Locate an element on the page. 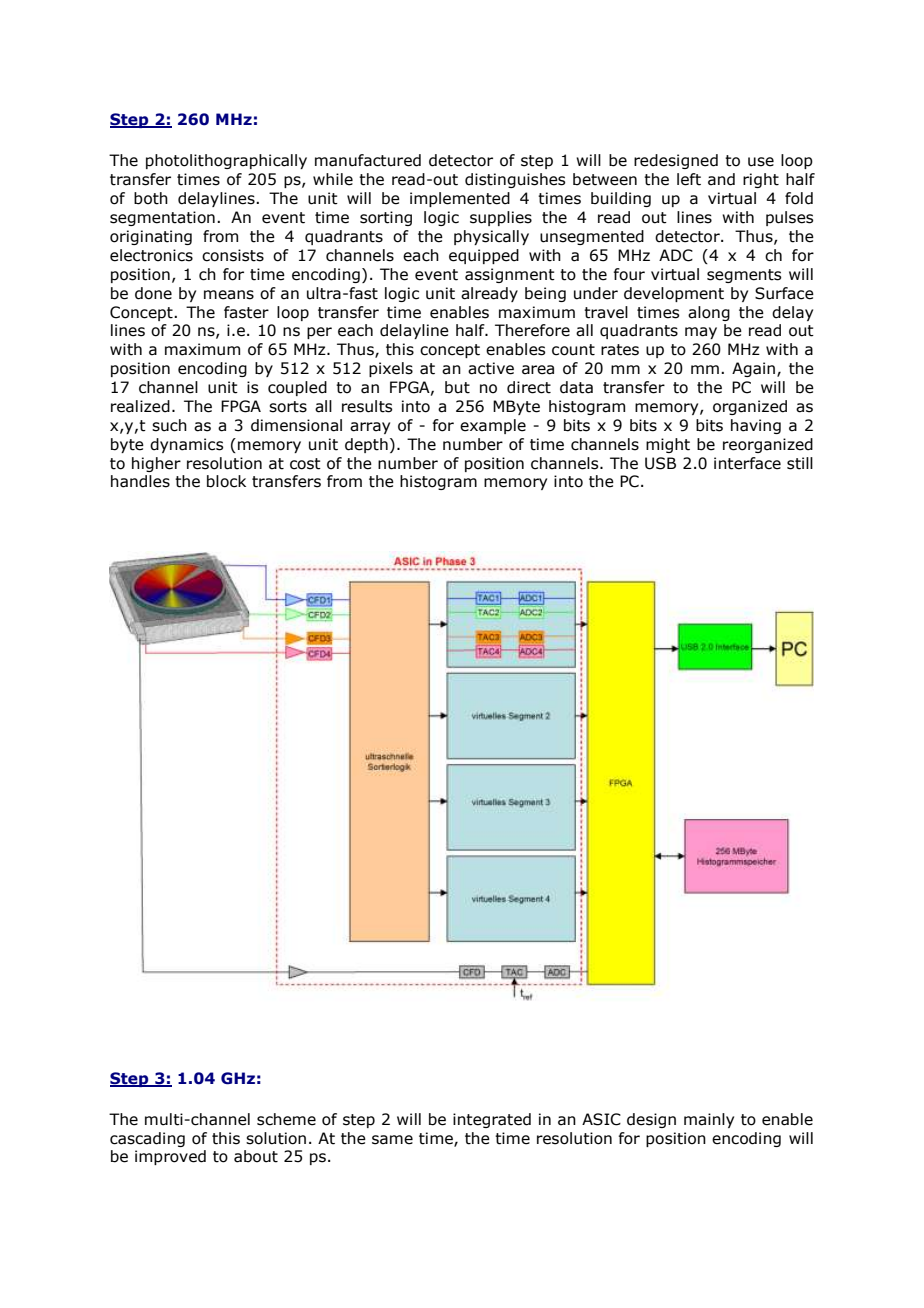 The width and height of the page is (924, 1308). block is located at coordinates (226, 481).
